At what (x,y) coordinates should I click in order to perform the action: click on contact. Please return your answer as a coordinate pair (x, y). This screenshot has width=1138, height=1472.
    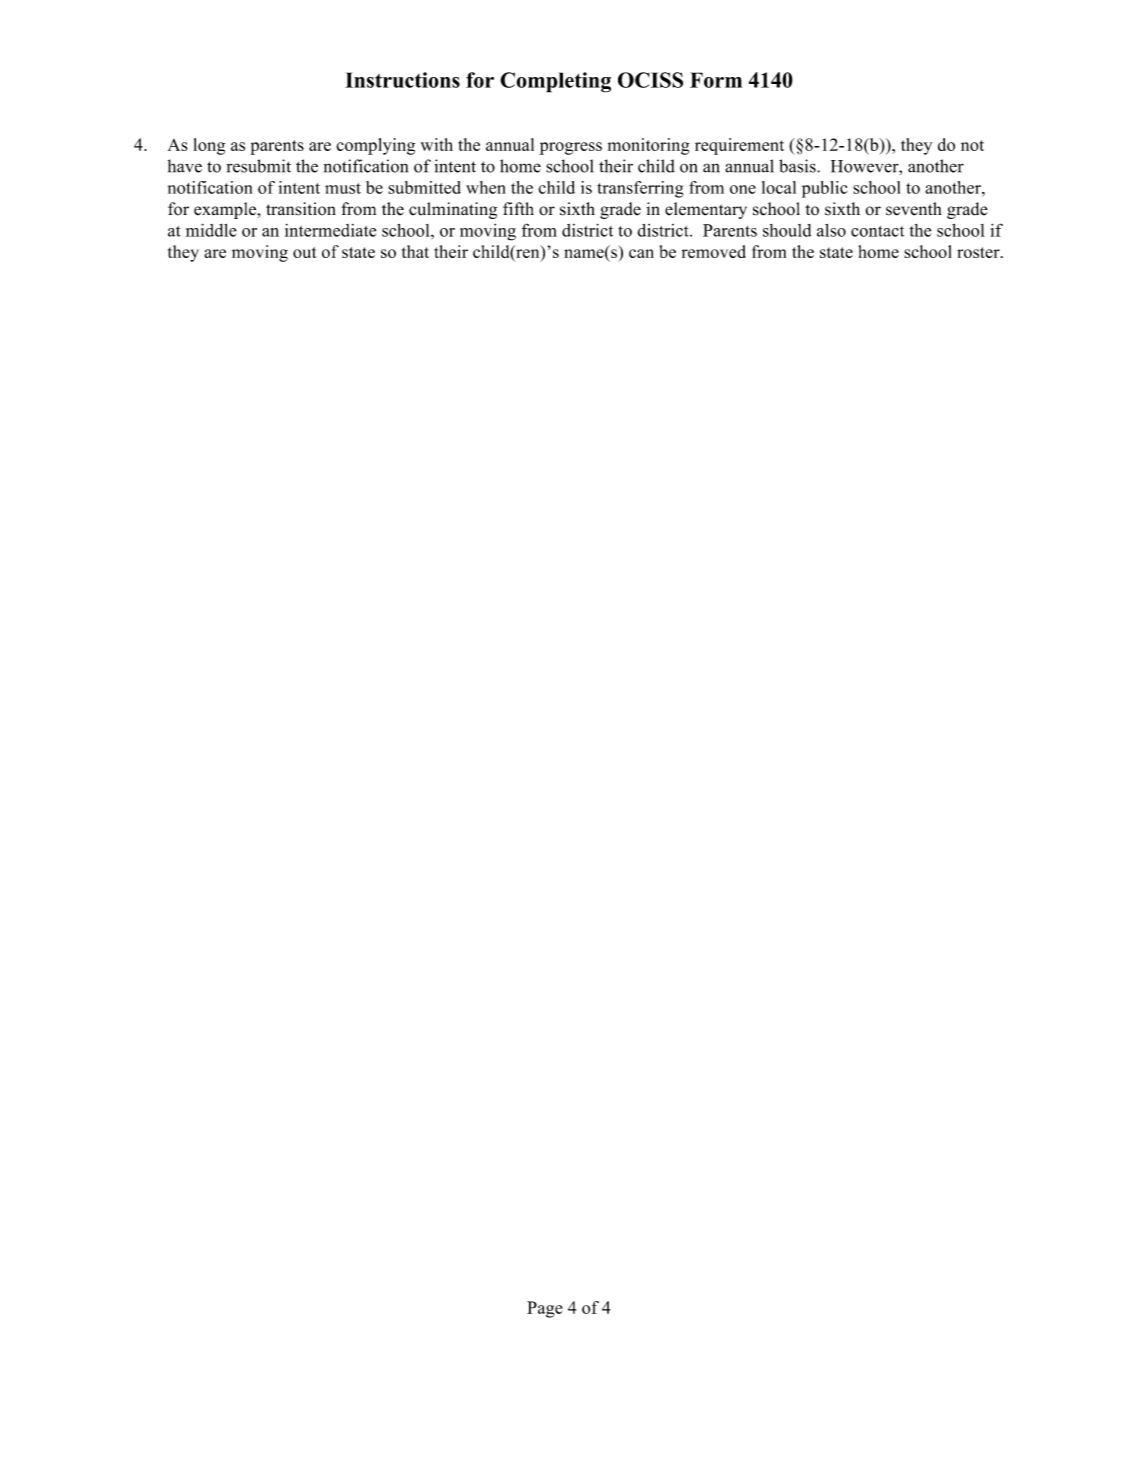
    Looking at the image, I should click on (877, 231).
